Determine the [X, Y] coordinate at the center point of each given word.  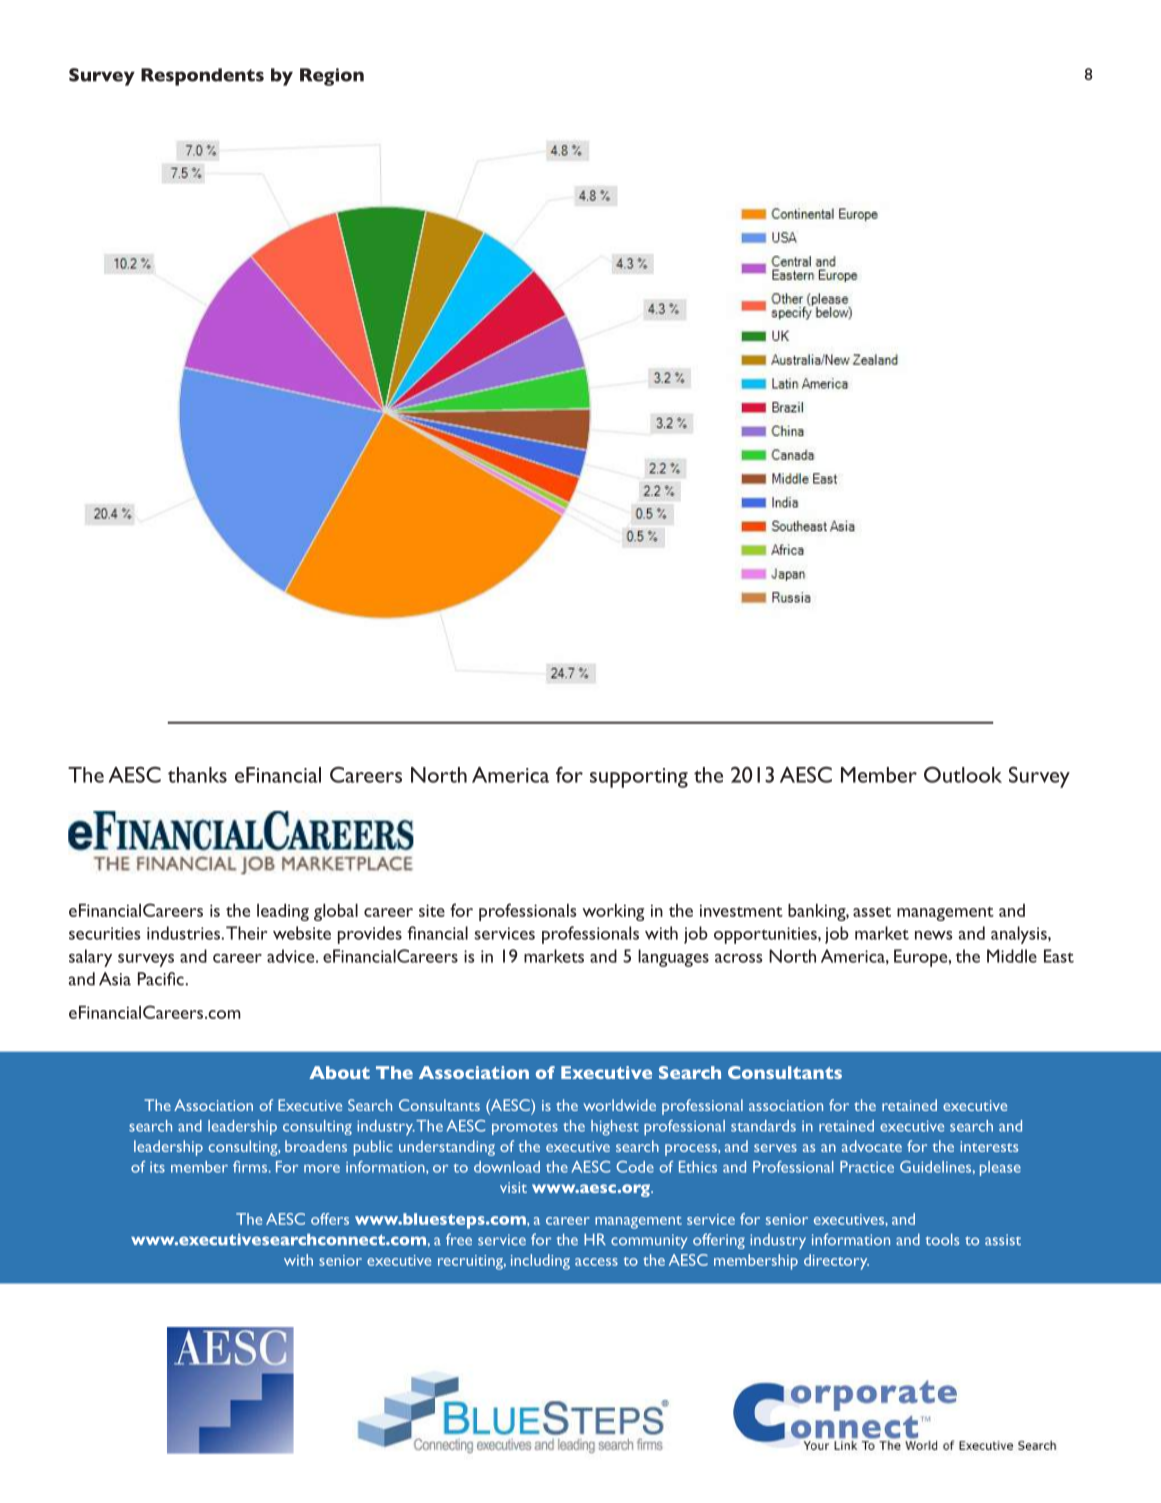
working [613, 912]
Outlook [963, 774]
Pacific [162, 979]
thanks [197, 775]
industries [184, 933]
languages [673, 958]
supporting [639, 778]
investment [741, 910]
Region [332, 77]
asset [872, 912]
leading [283, 912]
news [934, 935]
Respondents [202, 77]
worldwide [619, 1105]
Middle [1012, 956]
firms [251, 1167]
